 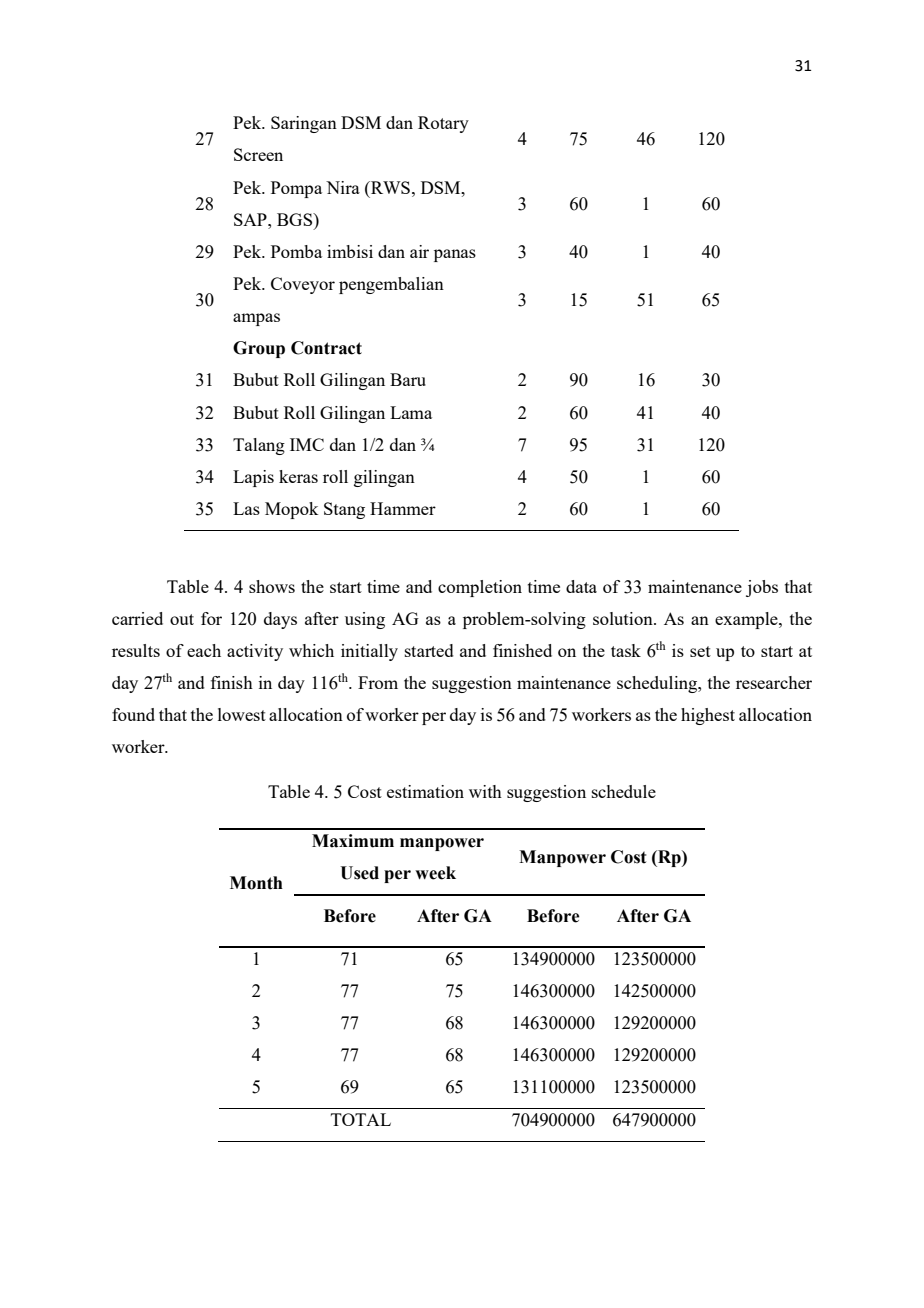 I want to click on completion, so click(x=480, y=588).
